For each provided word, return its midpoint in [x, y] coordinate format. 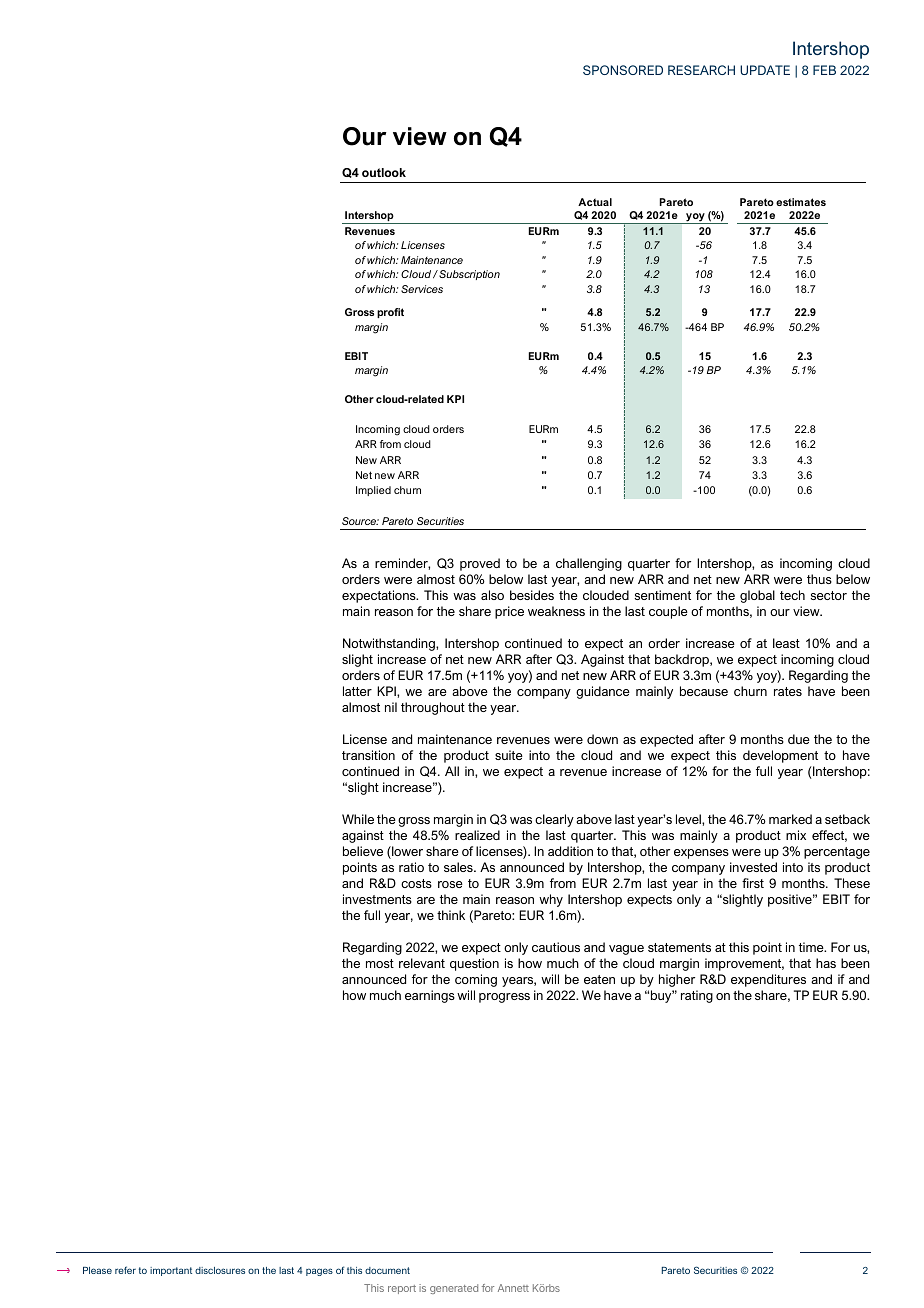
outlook [384, 172]
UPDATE [765, 70]
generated [454, 1289]
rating [697, 996]
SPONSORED [623, 70]
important [171, 1271]
